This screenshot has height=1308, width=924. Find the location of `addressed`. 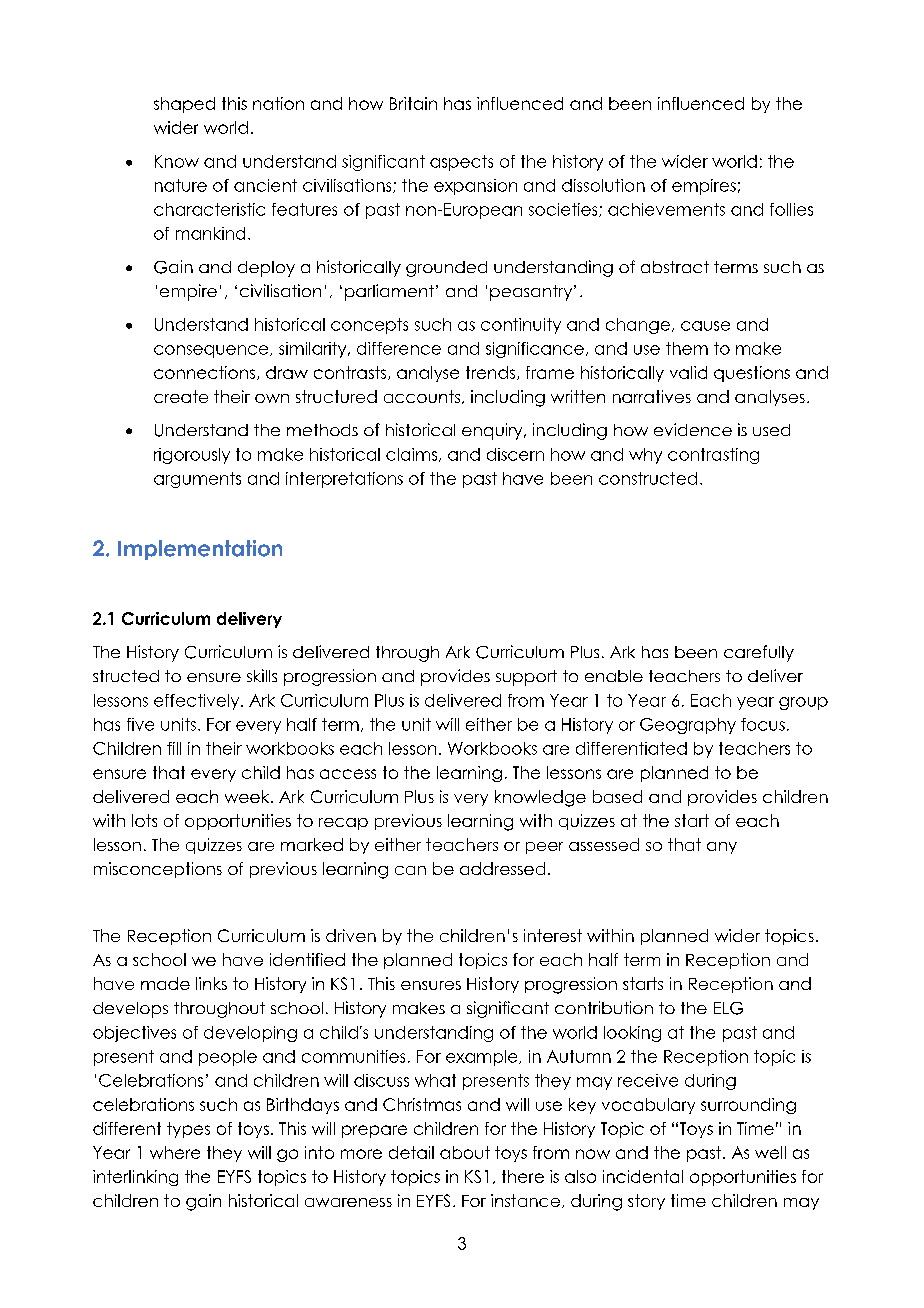

addressed is located at coordinates (502, 868).
